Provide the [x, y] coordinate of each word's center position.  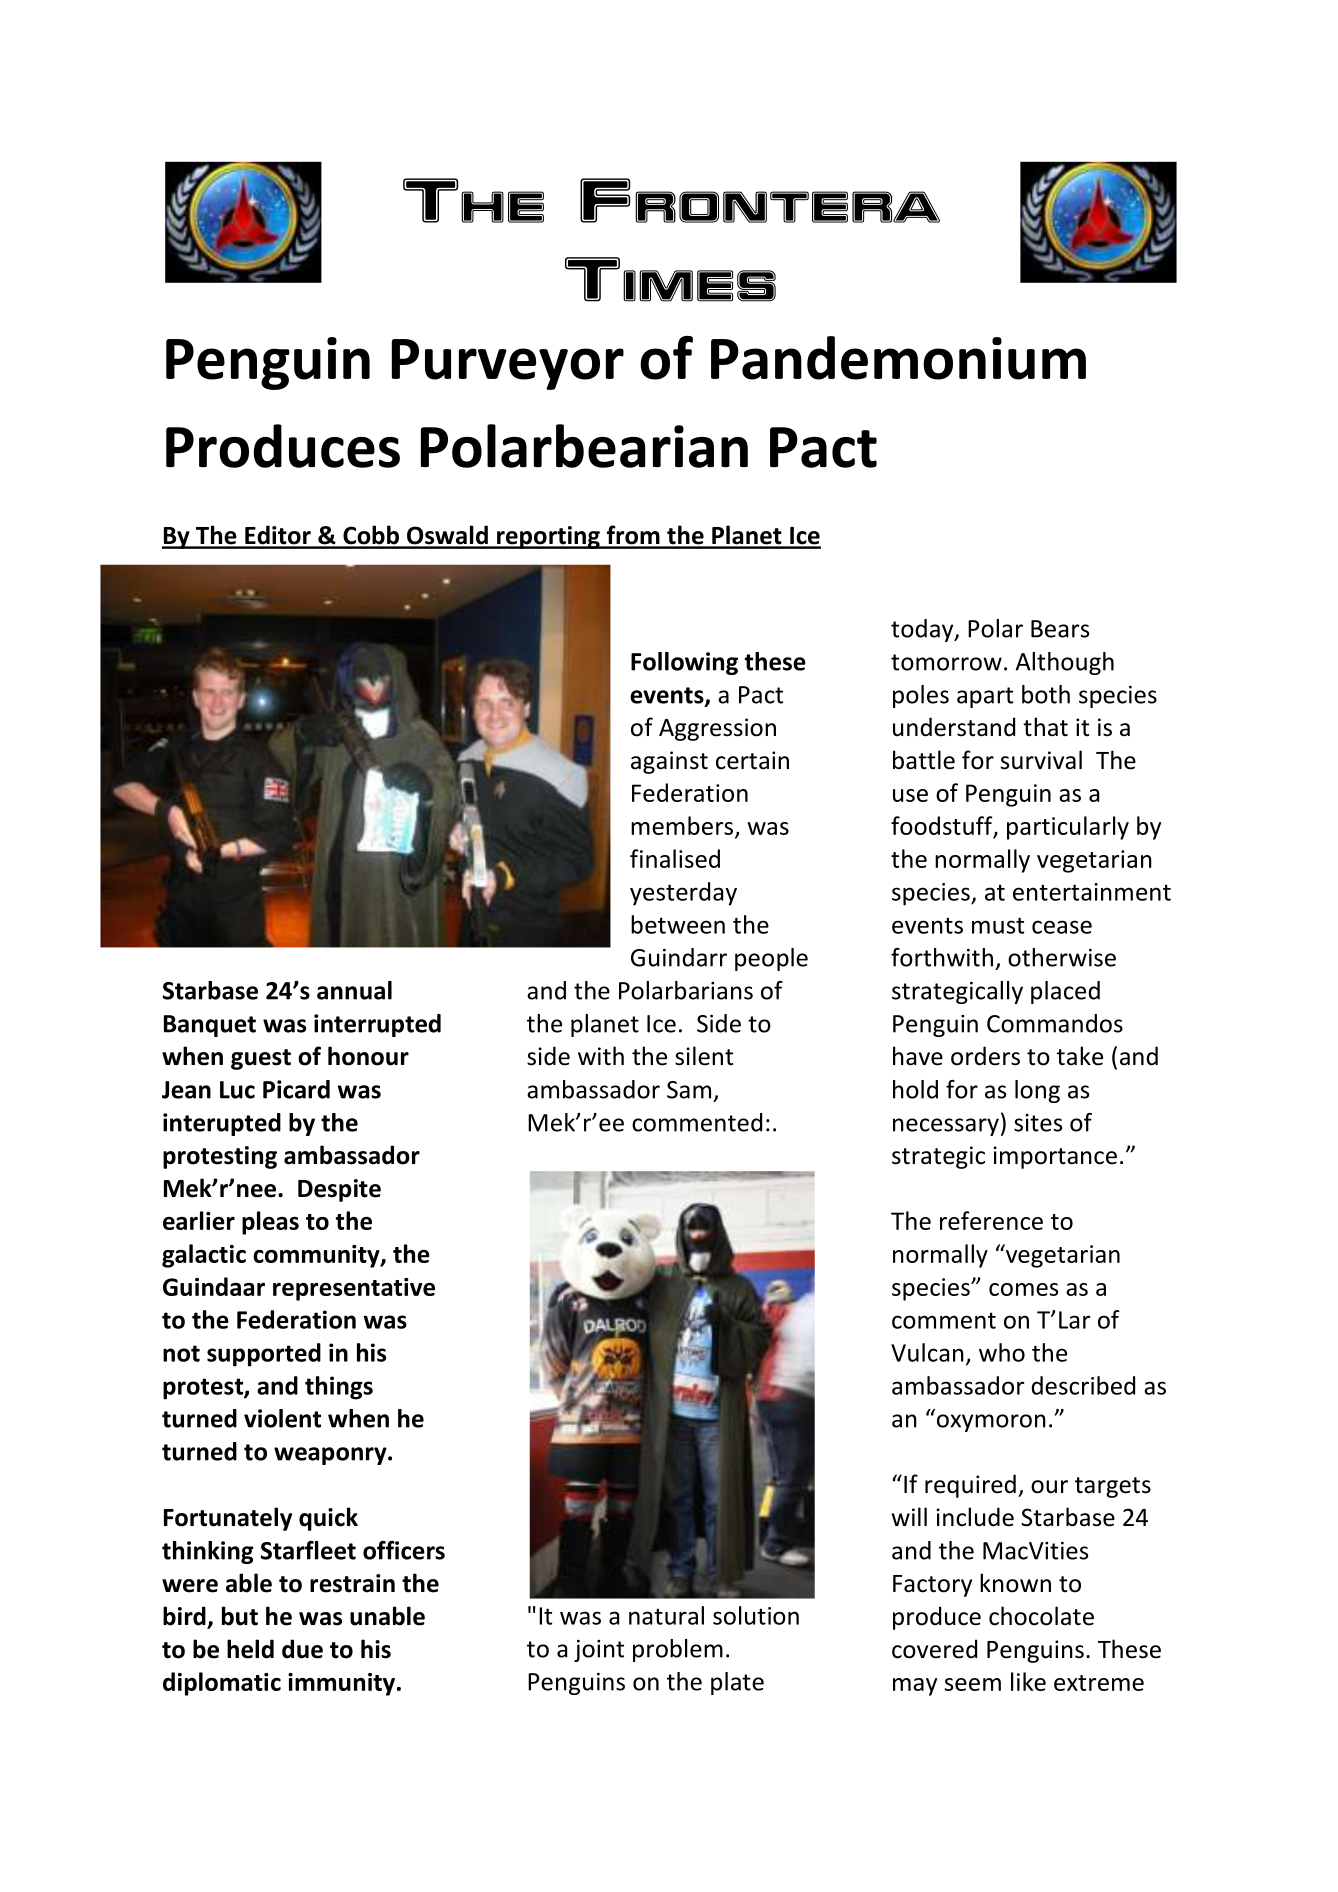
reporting [548, 537]
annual [354, 990]
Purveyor [508, 364]
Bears [1060, 629]
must [998, 925]
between [678, 924]
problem [678, 1650]
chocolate [1041, 1616]
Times [670, 279]
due [302, 1649]
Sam [689, 1090]
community [317, 1256]
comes [1023, 1289]
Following [684, 663]
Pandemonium [898, 358]
